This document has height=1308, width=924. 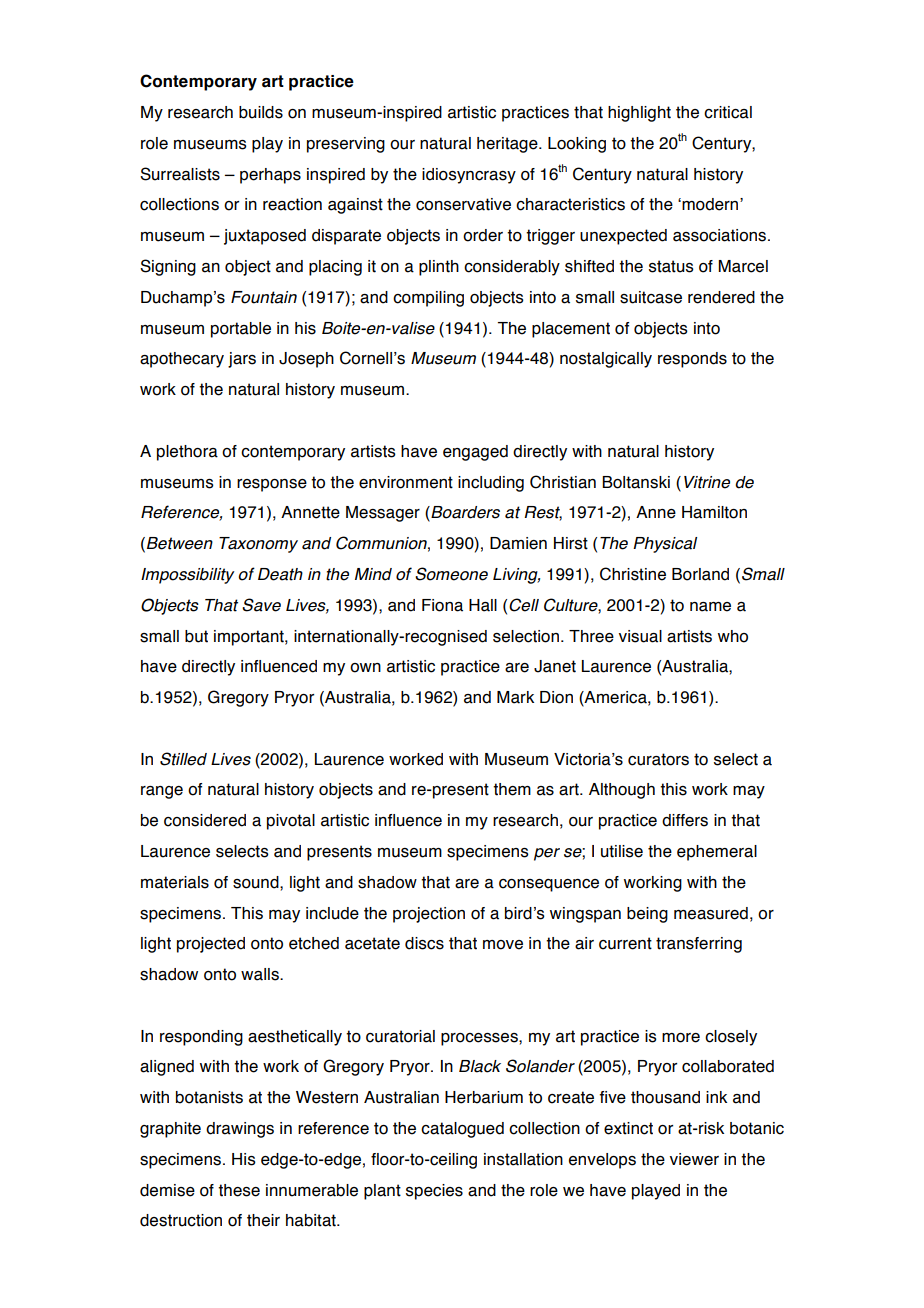 I want to click on species, so click(x=434, y=1192).
